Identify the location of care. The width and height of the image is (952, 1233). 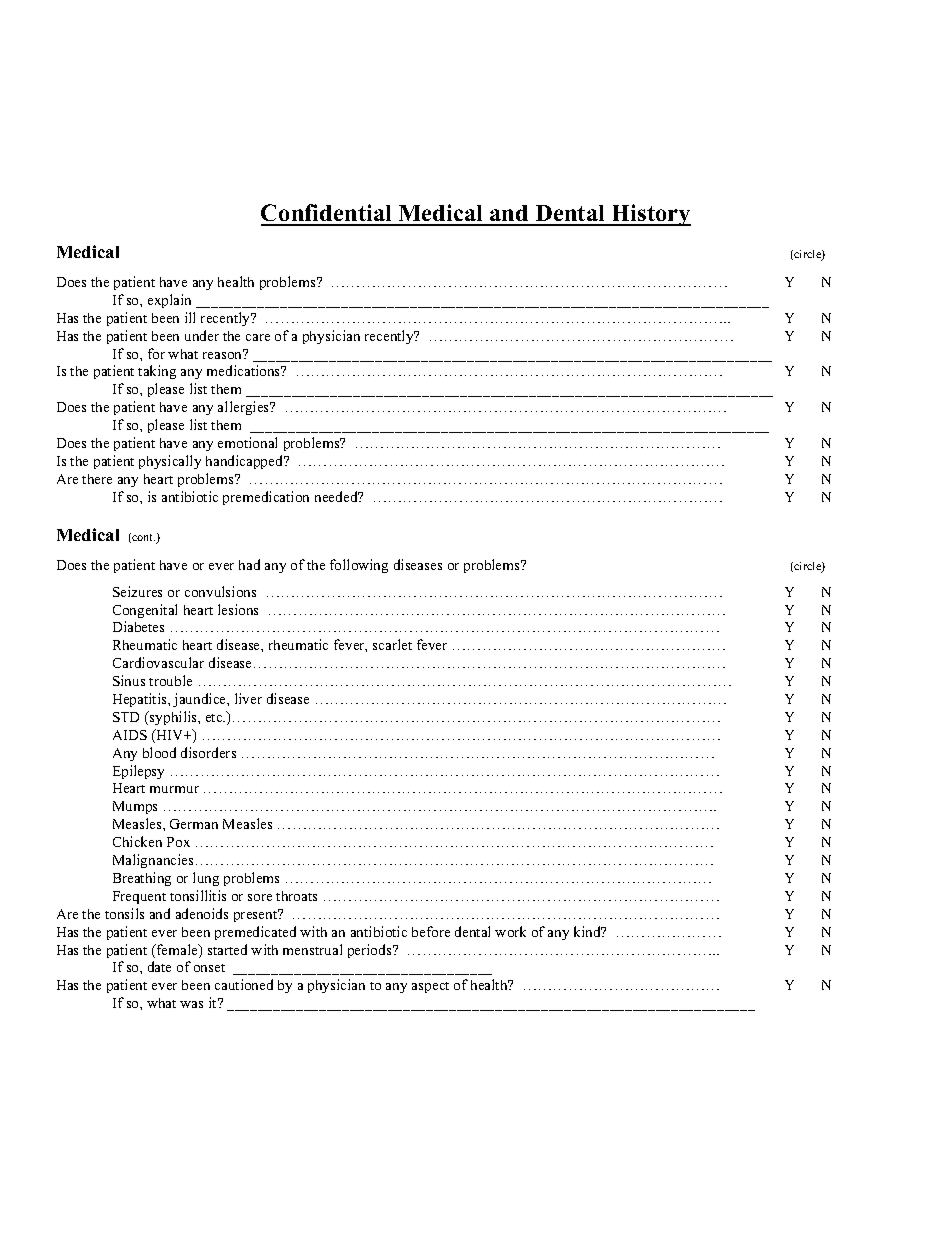
(258, 337).
